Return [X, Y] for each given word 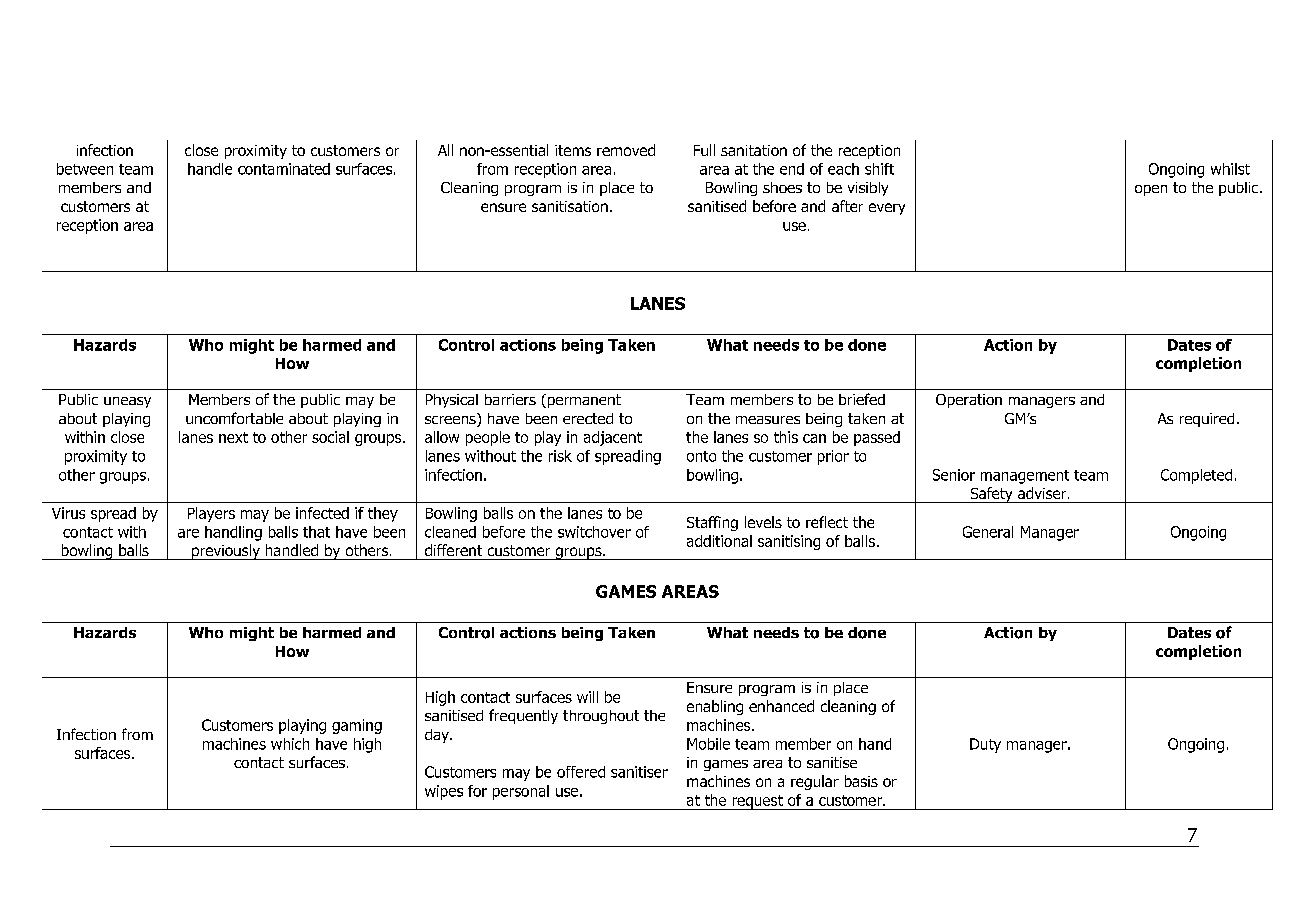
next [233, 437]
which [290, 744]
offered [581, 772]
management [1025, 477]
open [1151, 190]
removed [626, 150]
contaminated [284, 169]
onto [701, 456]
